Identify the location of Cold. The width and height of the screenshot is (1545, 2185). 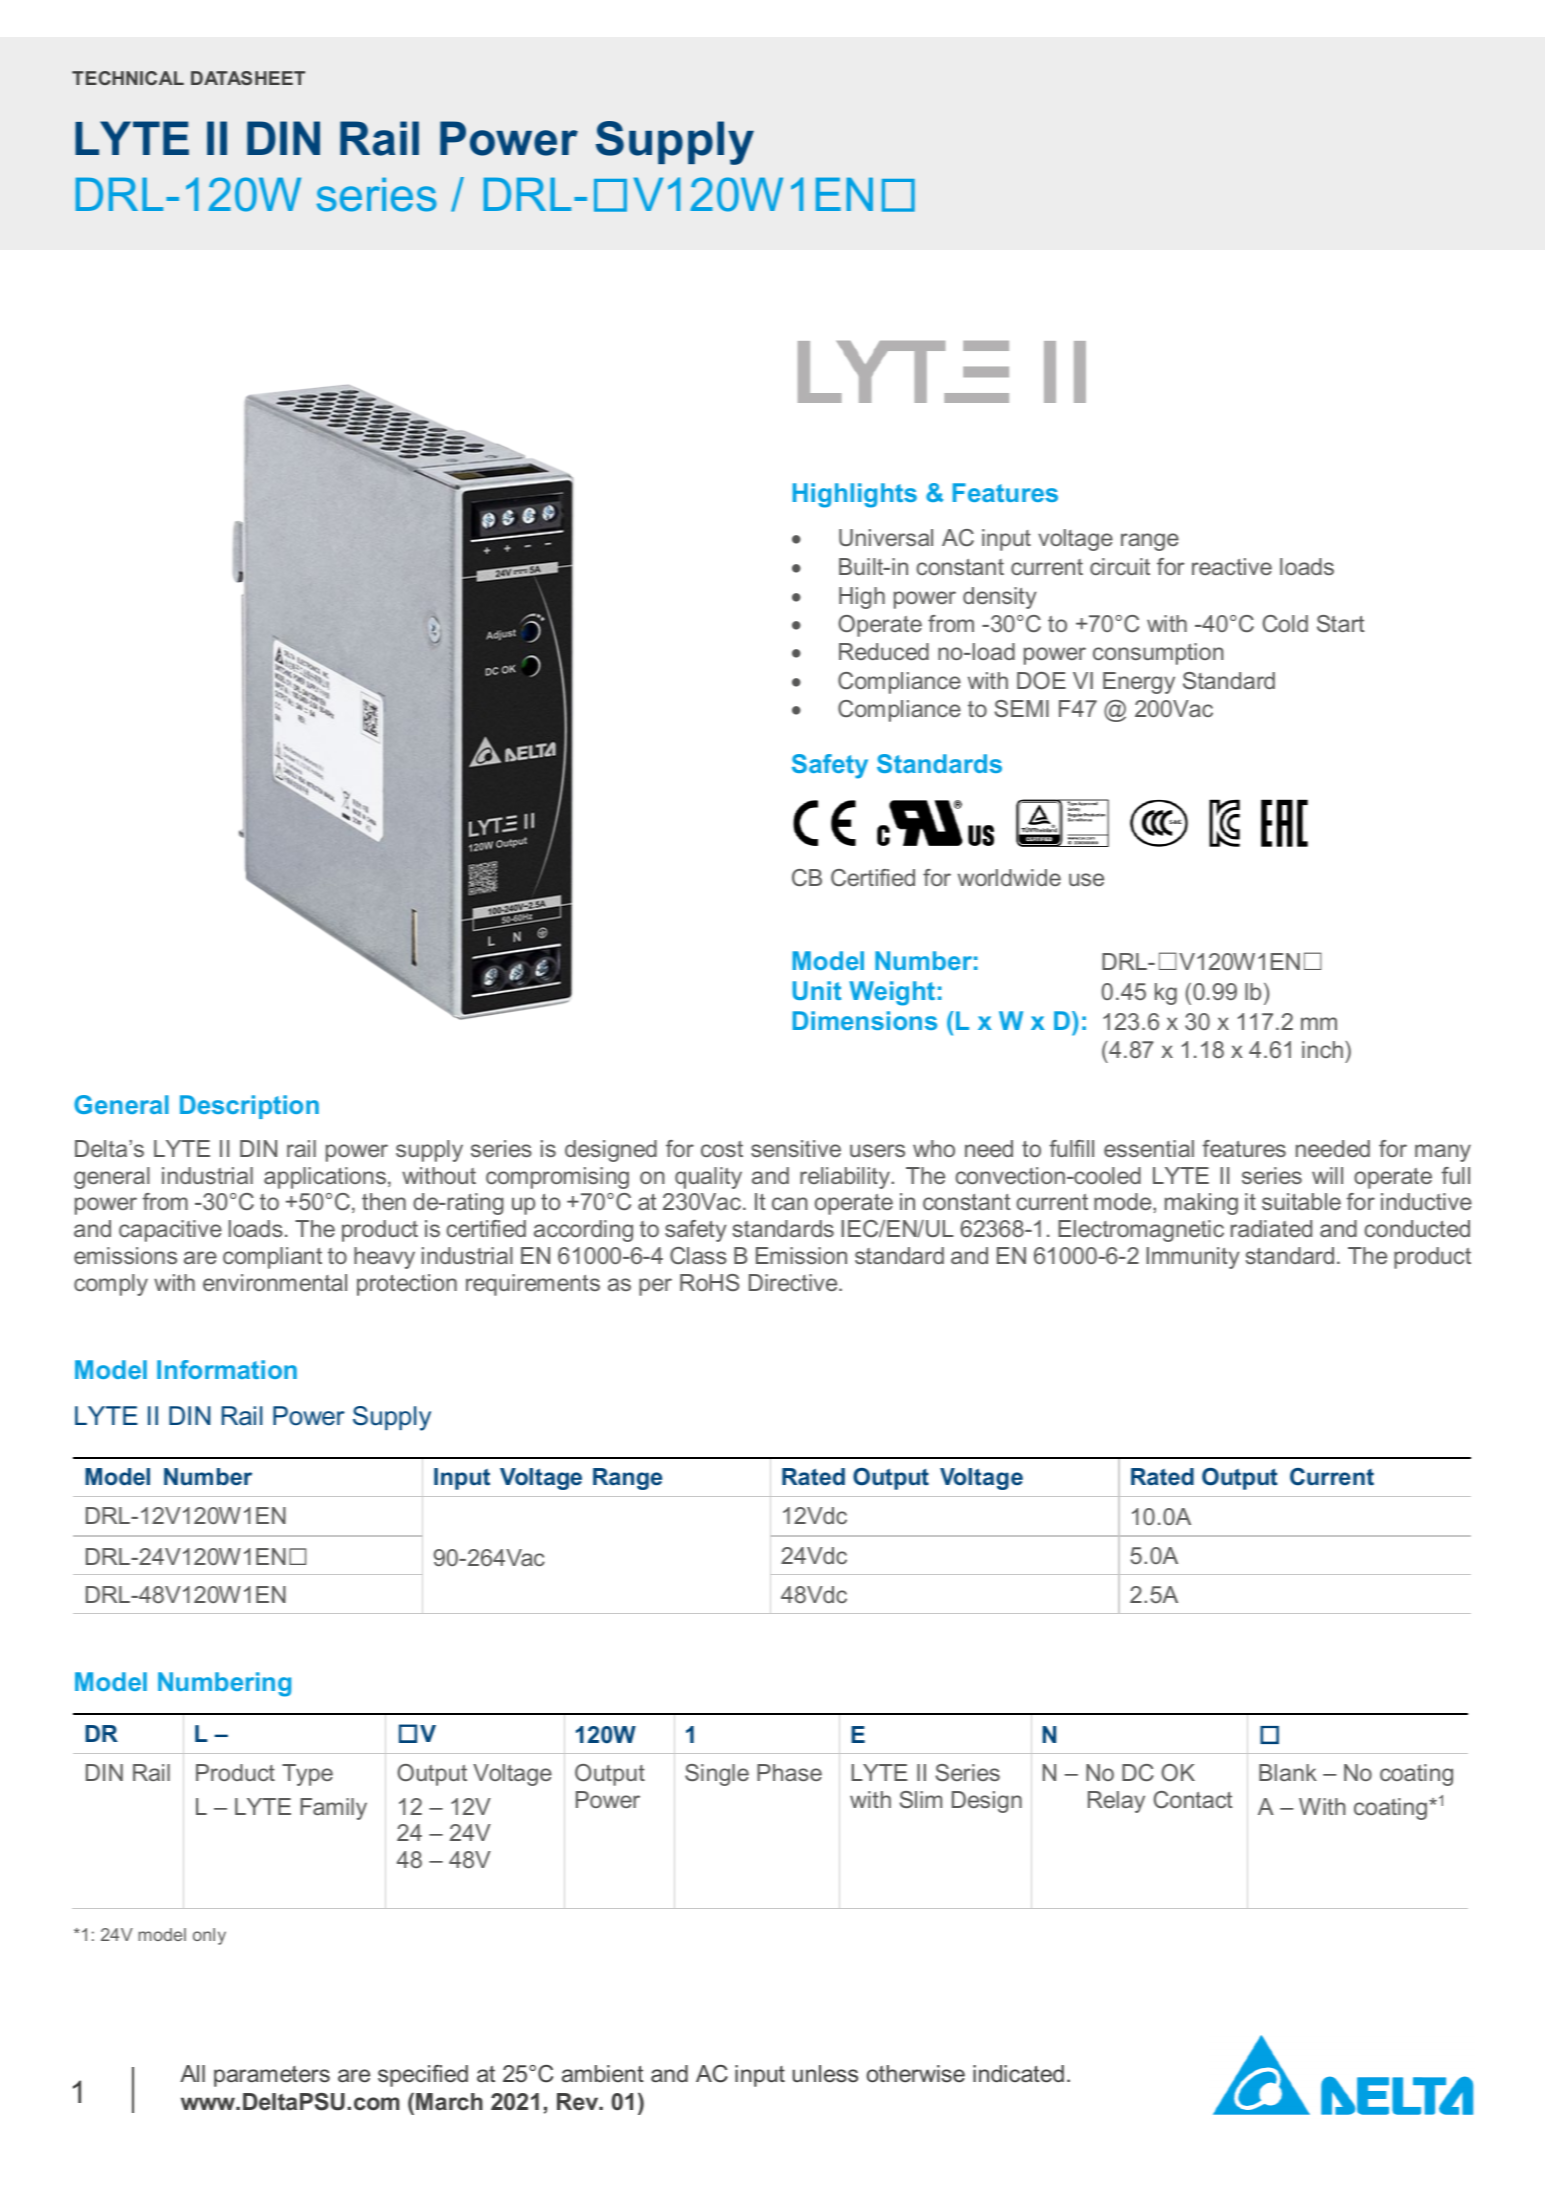
(1285, 623).
